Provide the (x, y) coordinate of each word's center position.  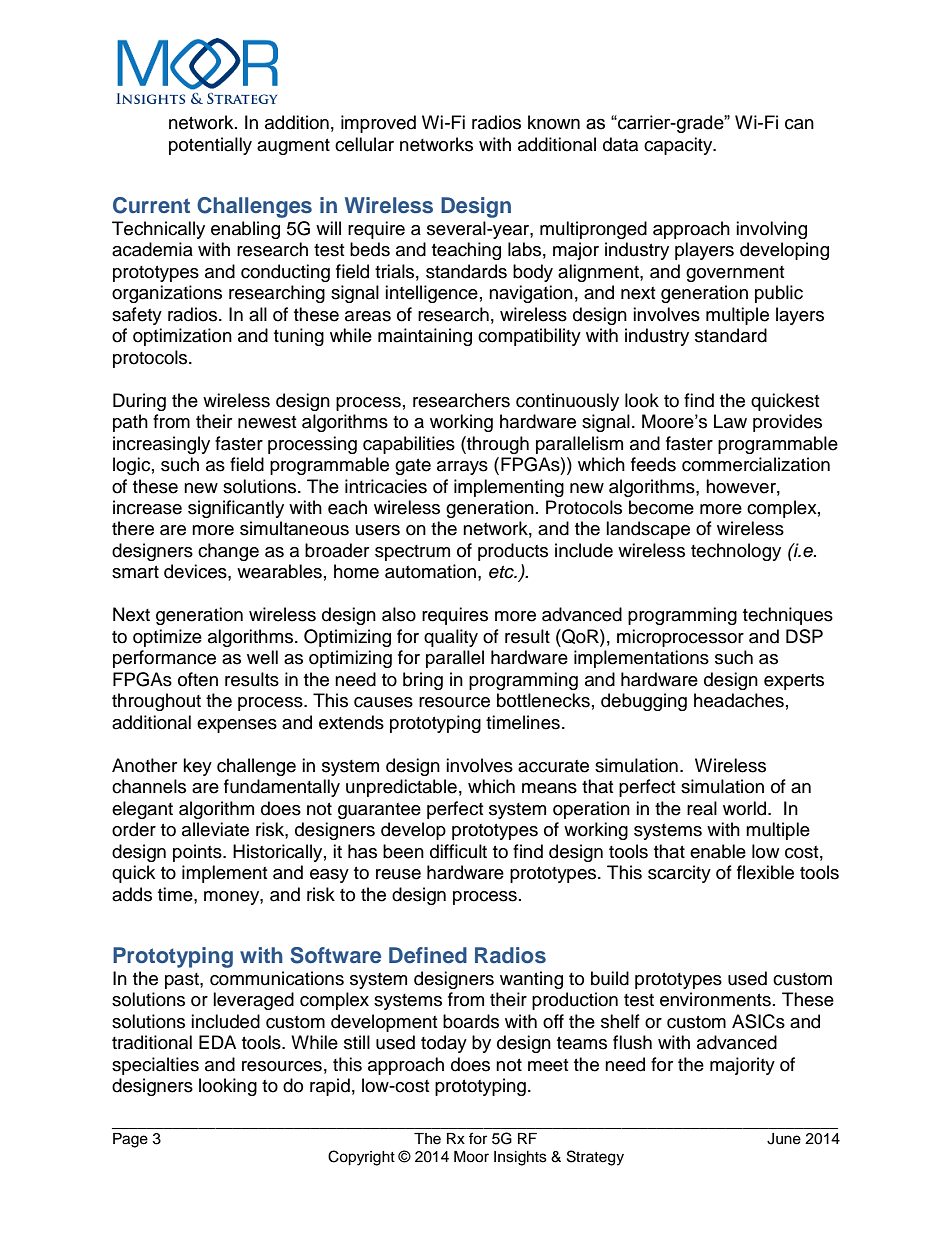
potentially (210, 146)
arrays (462, 468)
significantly (236, 509)
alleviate (215, 829)
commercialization (756, 464)
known (554, 122)
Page (130, 1140)
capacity (679, 146)
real (702, 808)
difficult (458, 851)
